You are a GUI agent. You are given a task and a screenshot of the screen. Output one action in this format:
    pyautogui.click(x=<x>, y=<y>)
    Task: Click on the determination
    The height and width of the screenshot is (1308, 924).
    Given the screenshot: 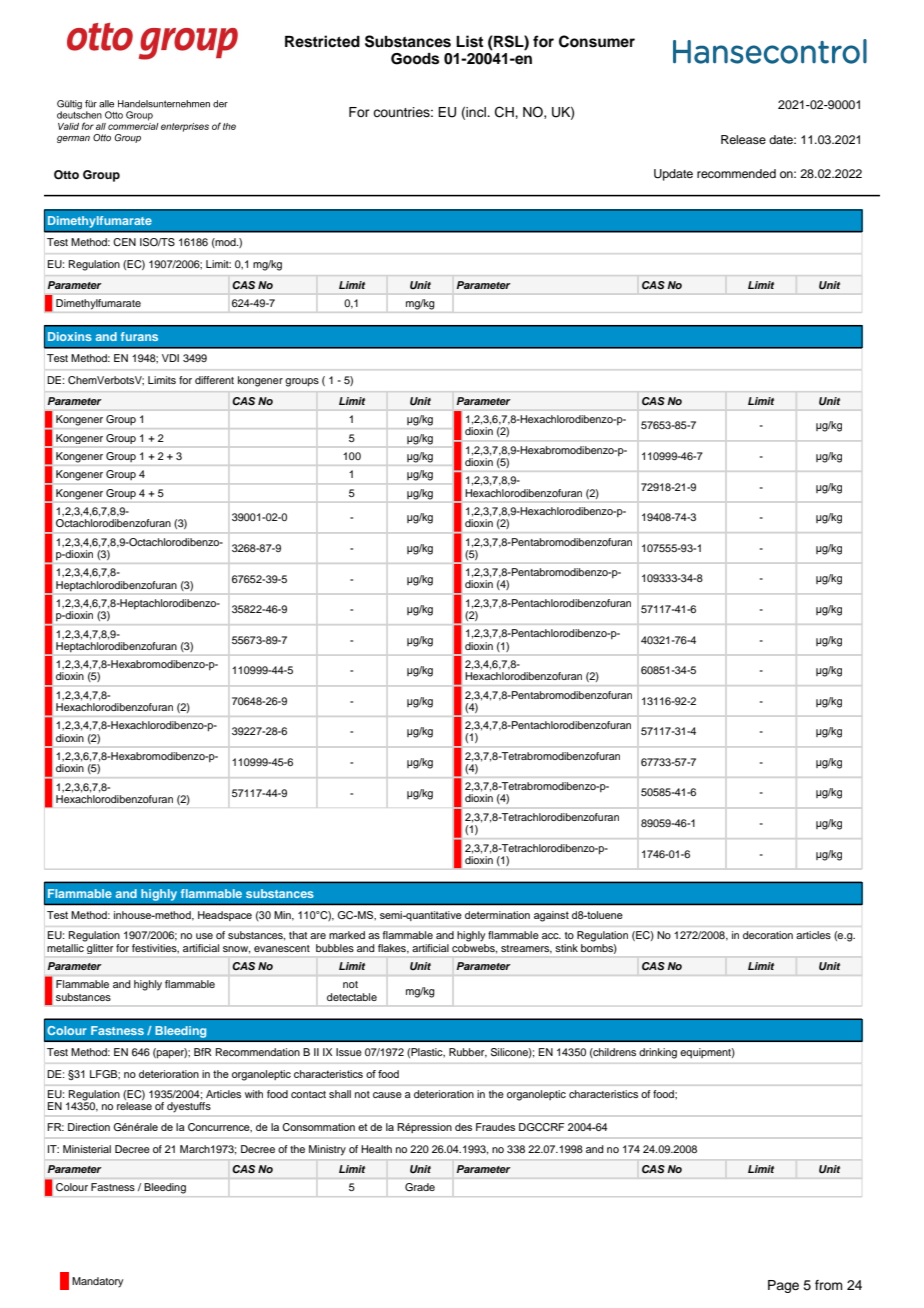 What is the action you would take?
    pyautogui.click(x=497, y=915)
